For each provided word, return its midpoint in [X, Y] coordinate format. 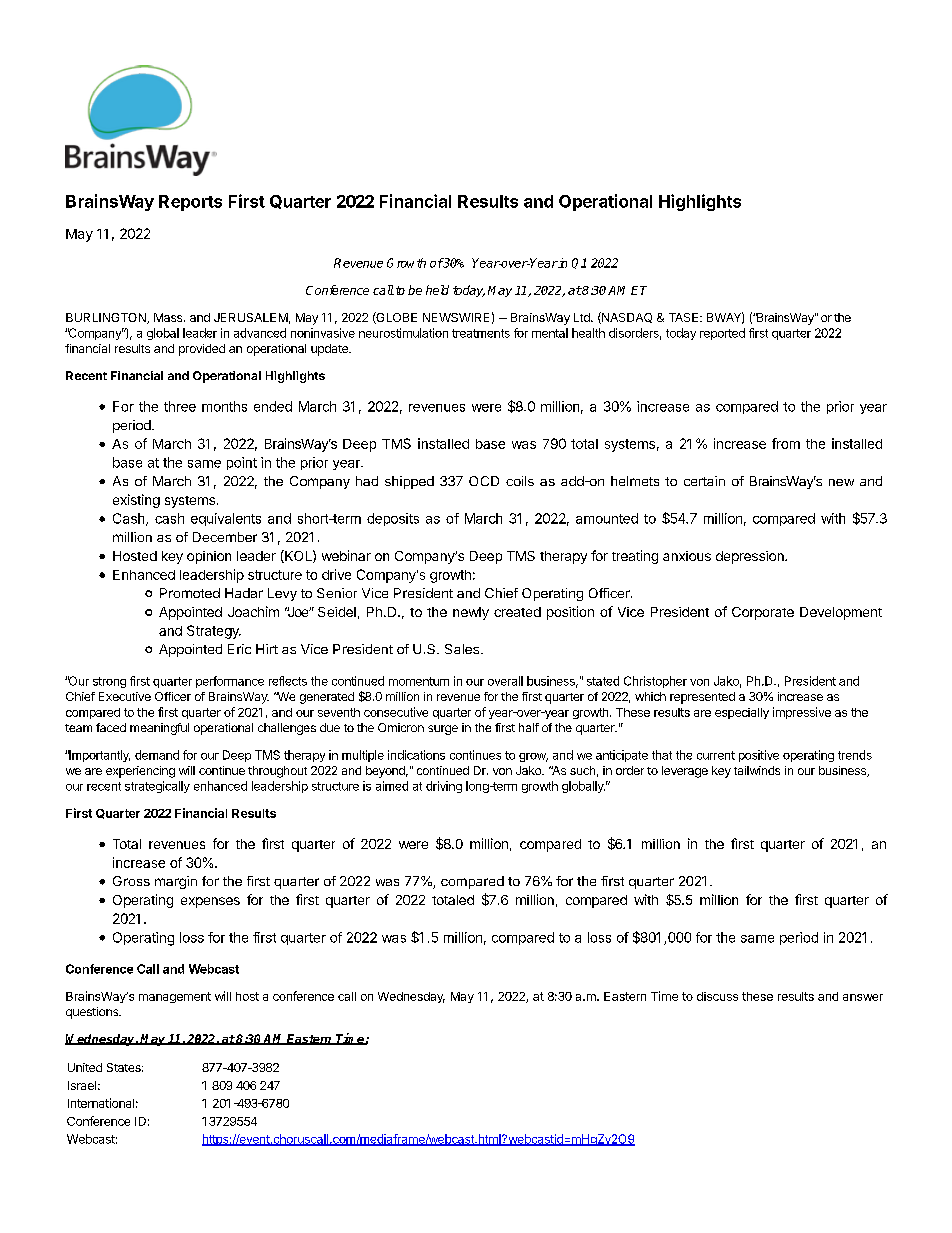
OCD [484, 481]
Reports [190, 203]
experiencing [140, 772]
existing [136, 501]
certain [704, 481]
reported [722, 334]
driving [444, 787]
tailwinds [757, 770]
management [175, 997]
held [437, 290]
